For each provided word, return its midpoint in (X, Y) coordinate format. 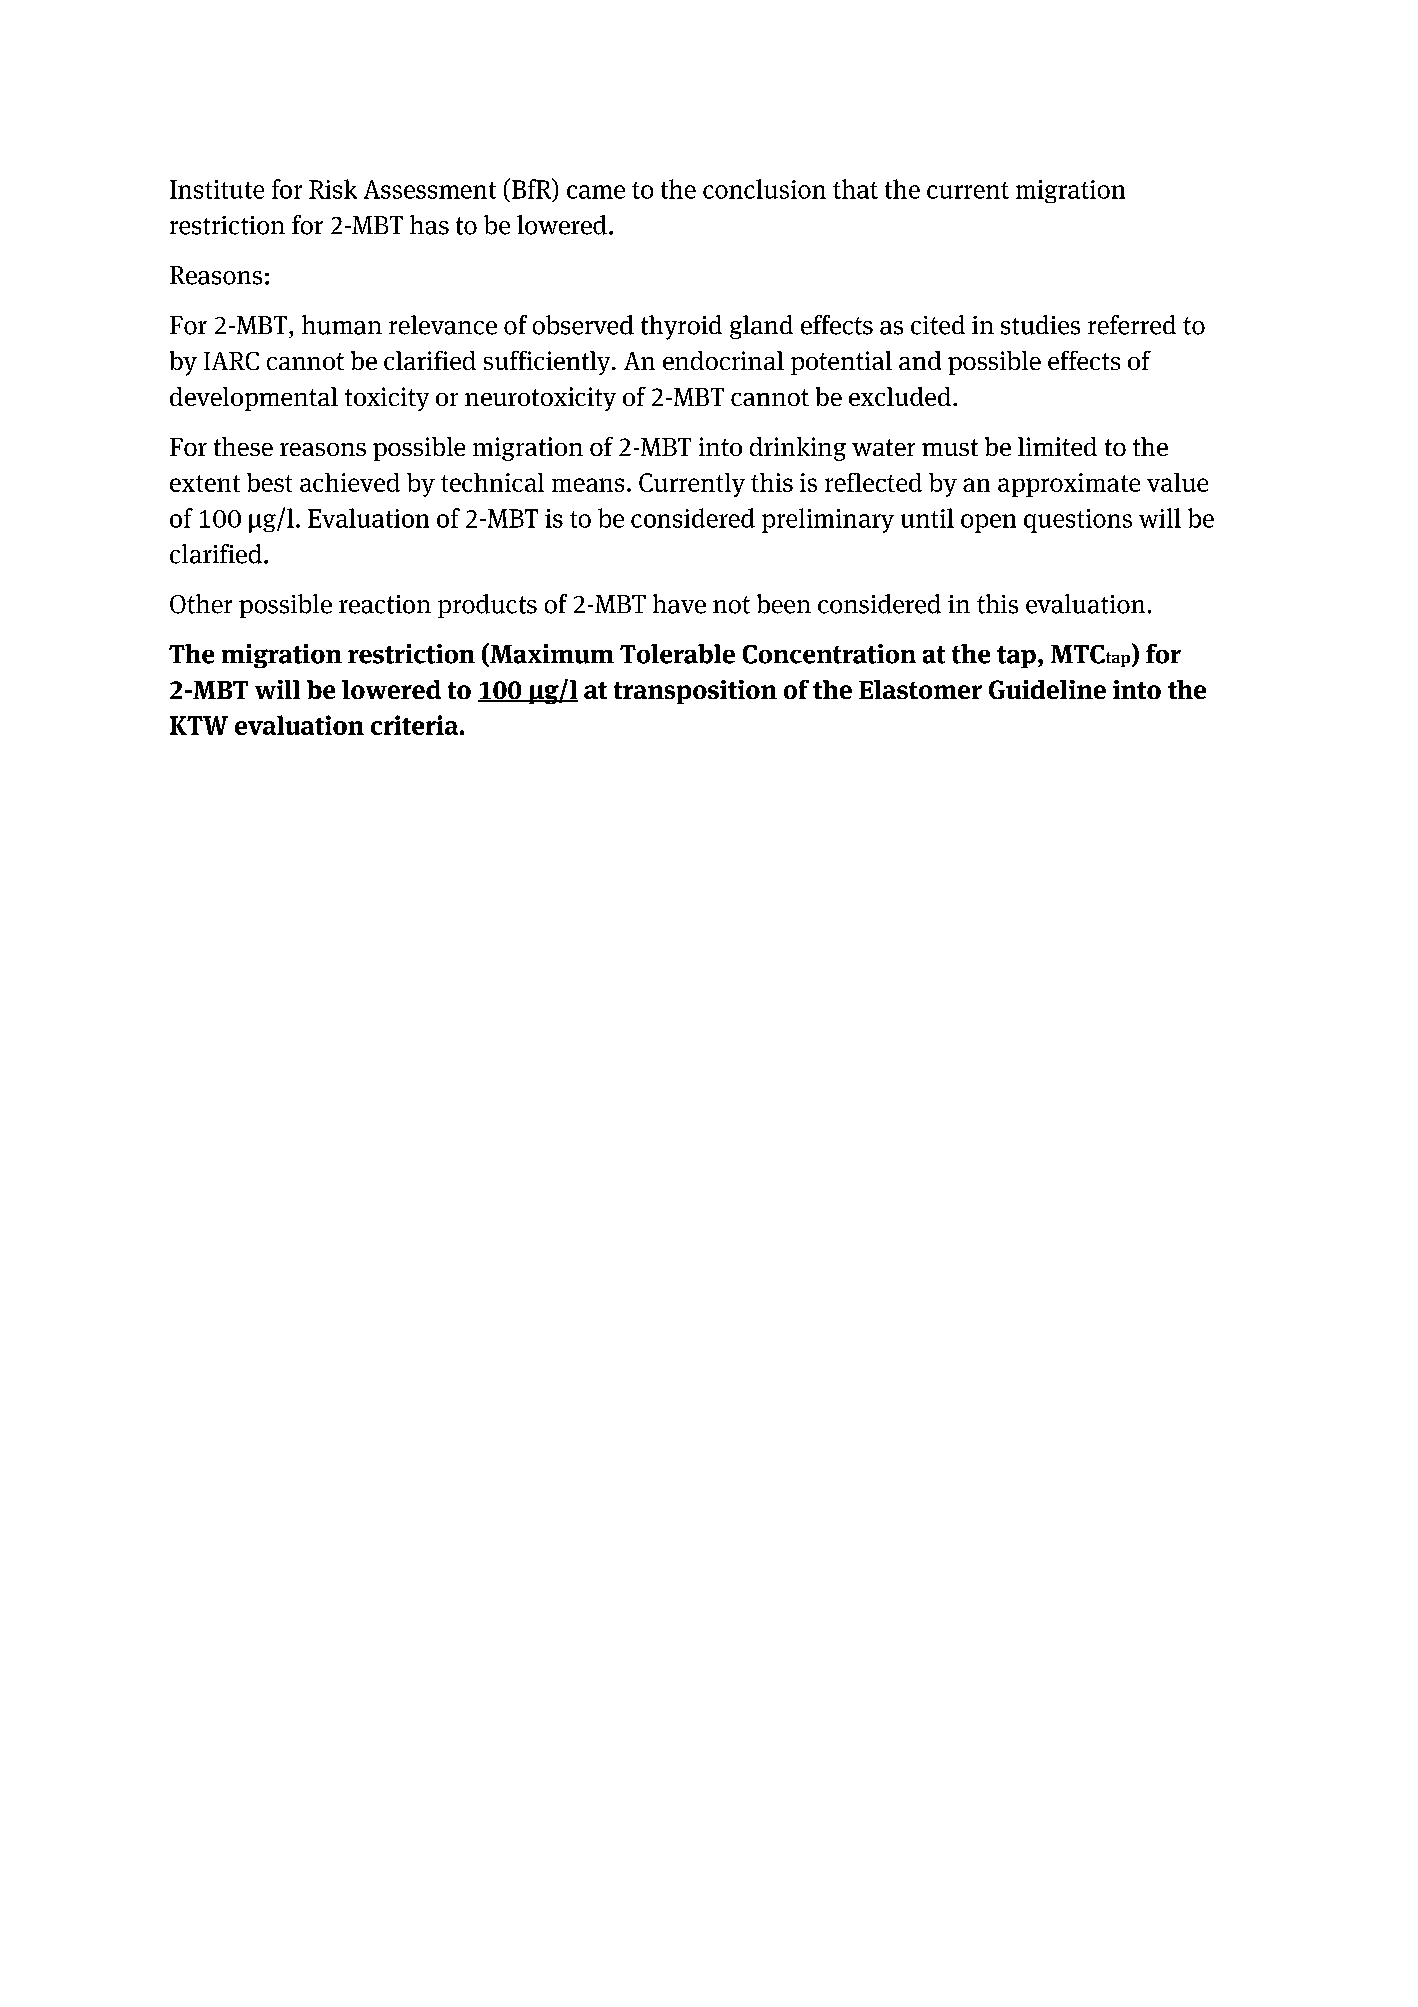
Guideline (1047, 689)
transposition (695, 692)
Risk (333, 189)
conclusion (764, 189)
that (855, 189)
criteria (414, 725)
